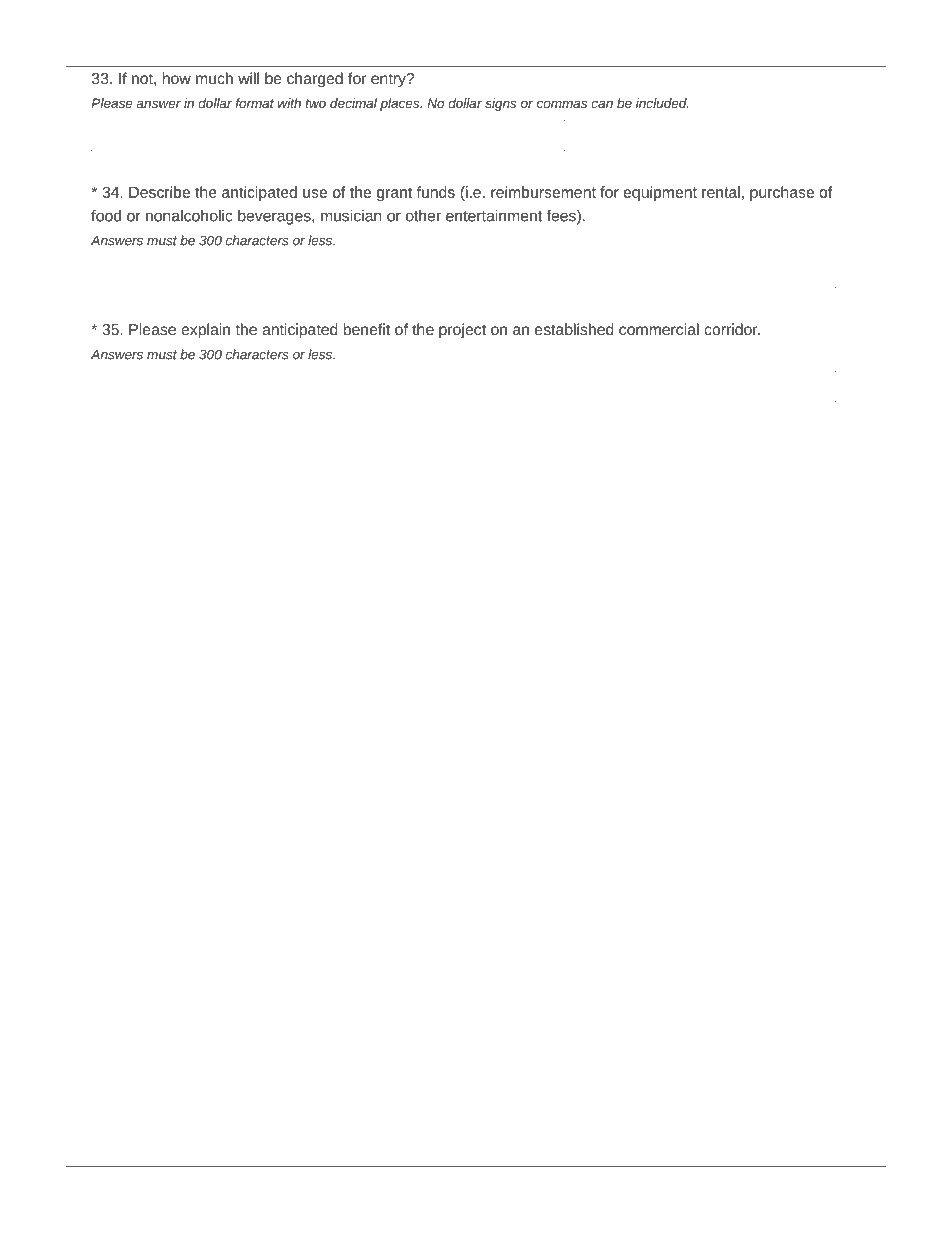 The height and width of the document is (1233, 952). What do you see at coordinates (205, 331) in the document?
I see `explain` at bounding box center [205, 331].
